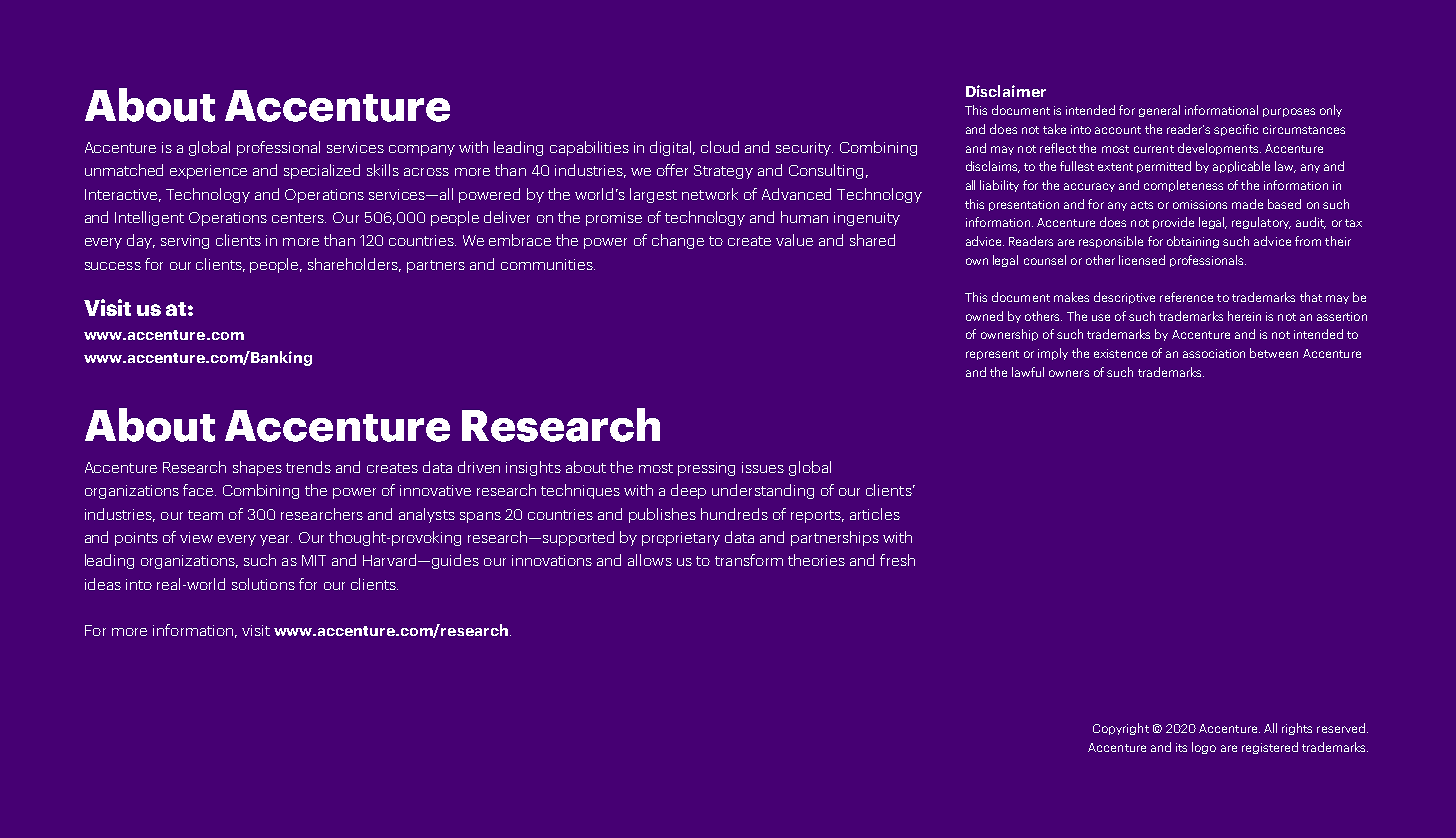  What do you see at coordinates (734, 514) in the screenshot?
I see `hundreds` at bounding box center [734, 514].
